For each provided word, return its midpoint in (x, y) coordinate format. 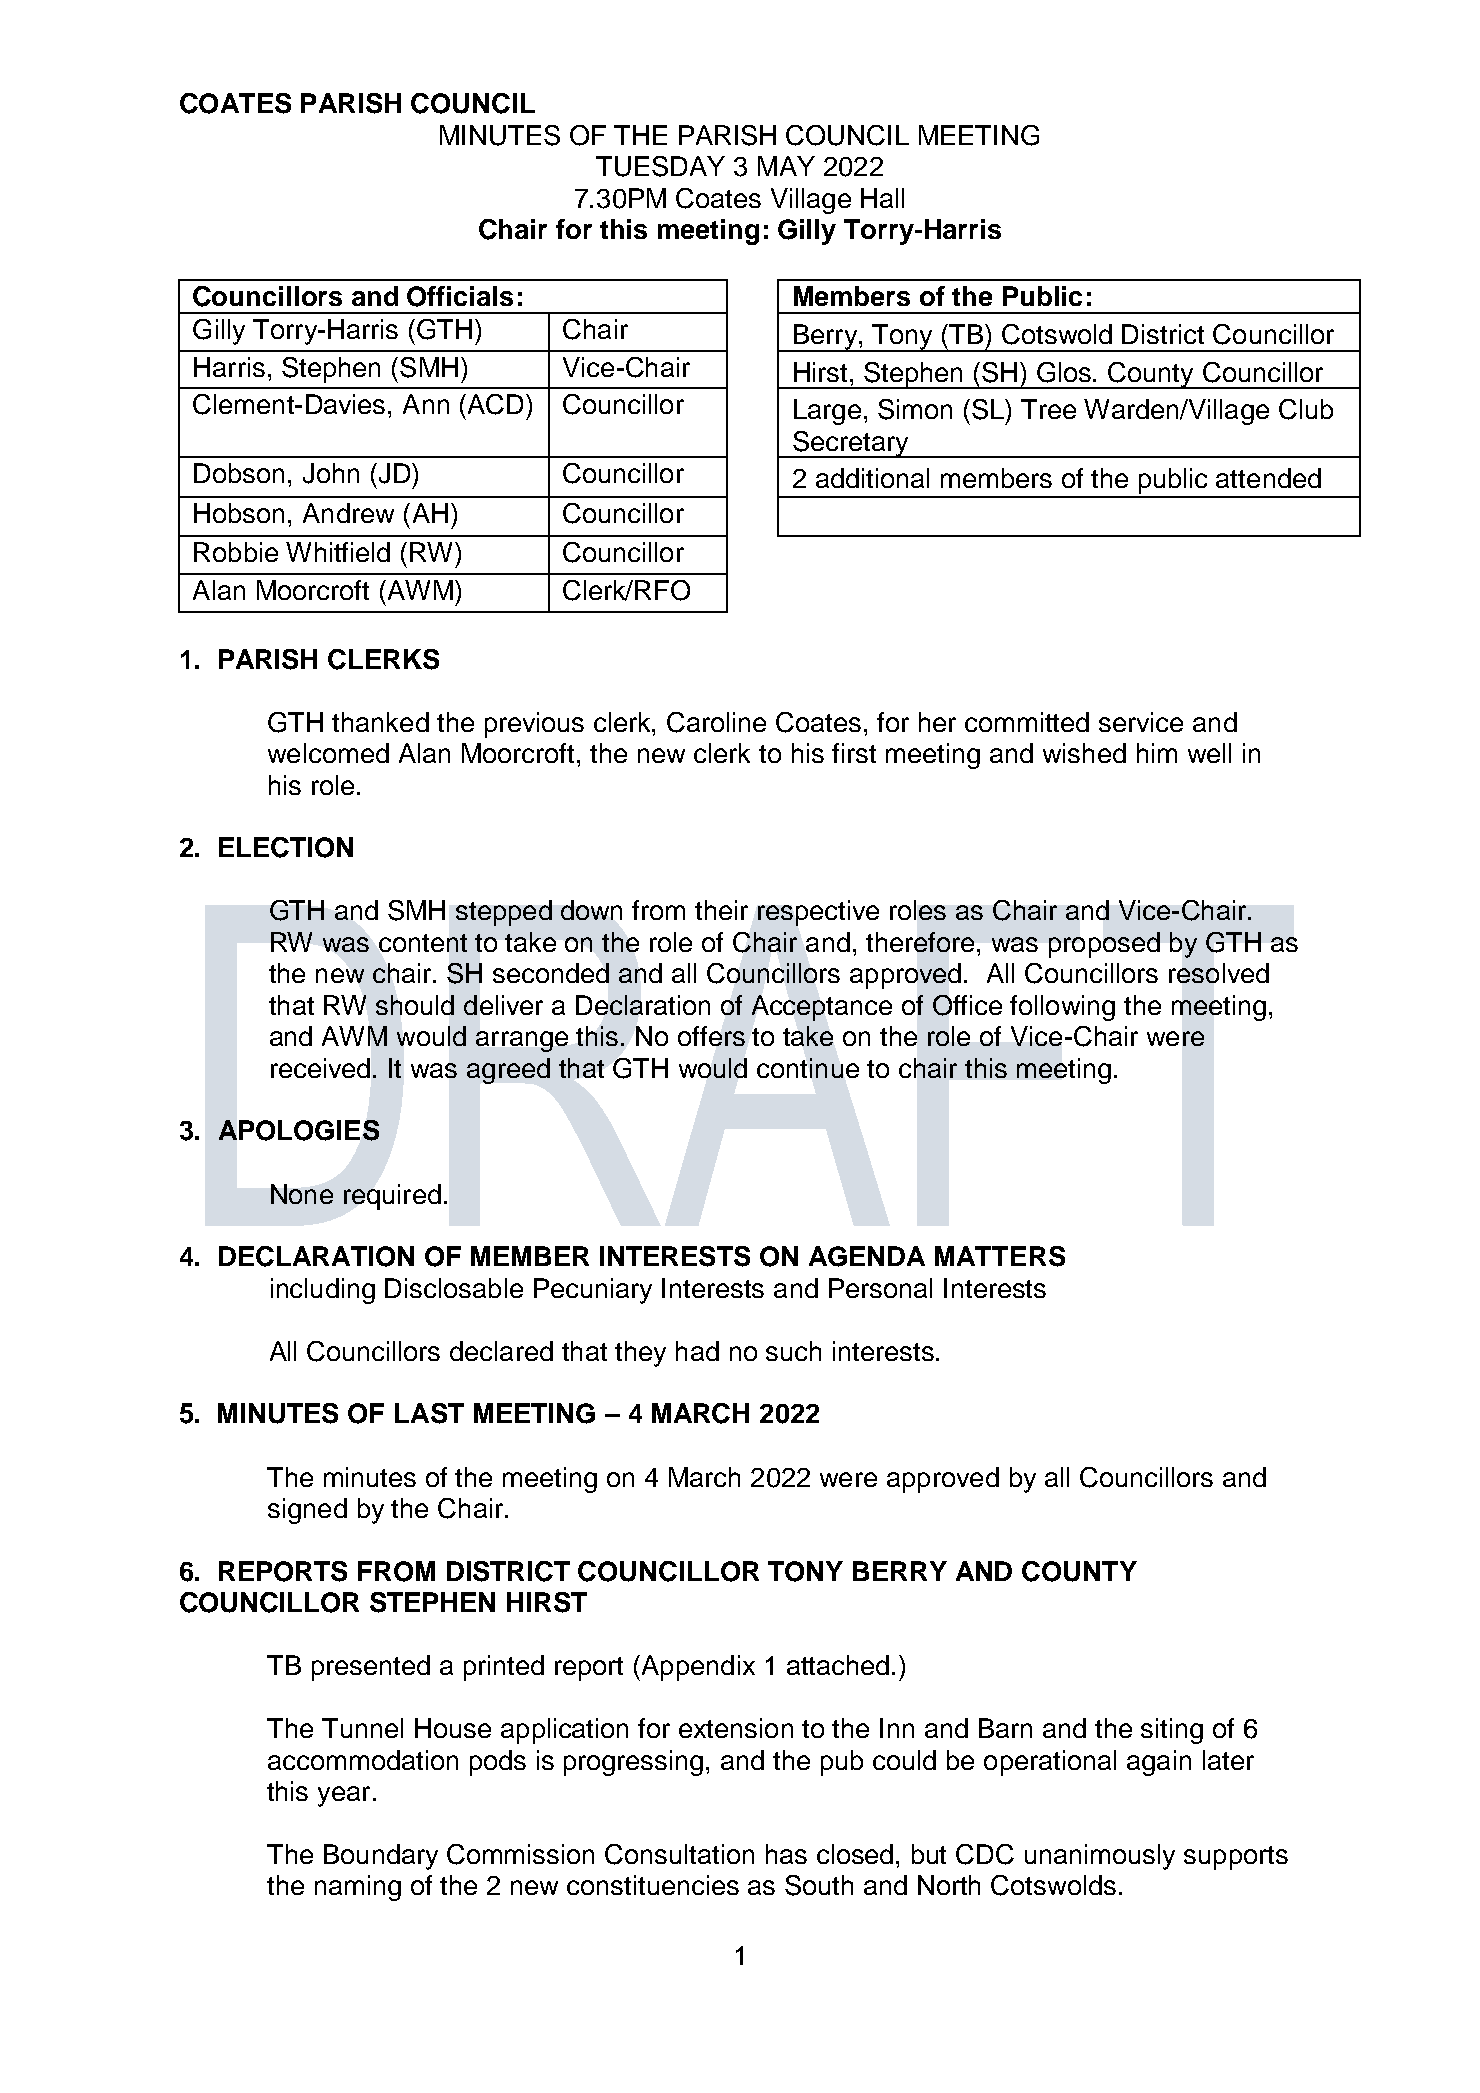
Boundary (381, 1857)
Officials (460, 296)
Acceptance (822, 1008)
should (415, 1005)
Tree (1048, 409)
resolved (1219, 973)
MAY (786, 166)
